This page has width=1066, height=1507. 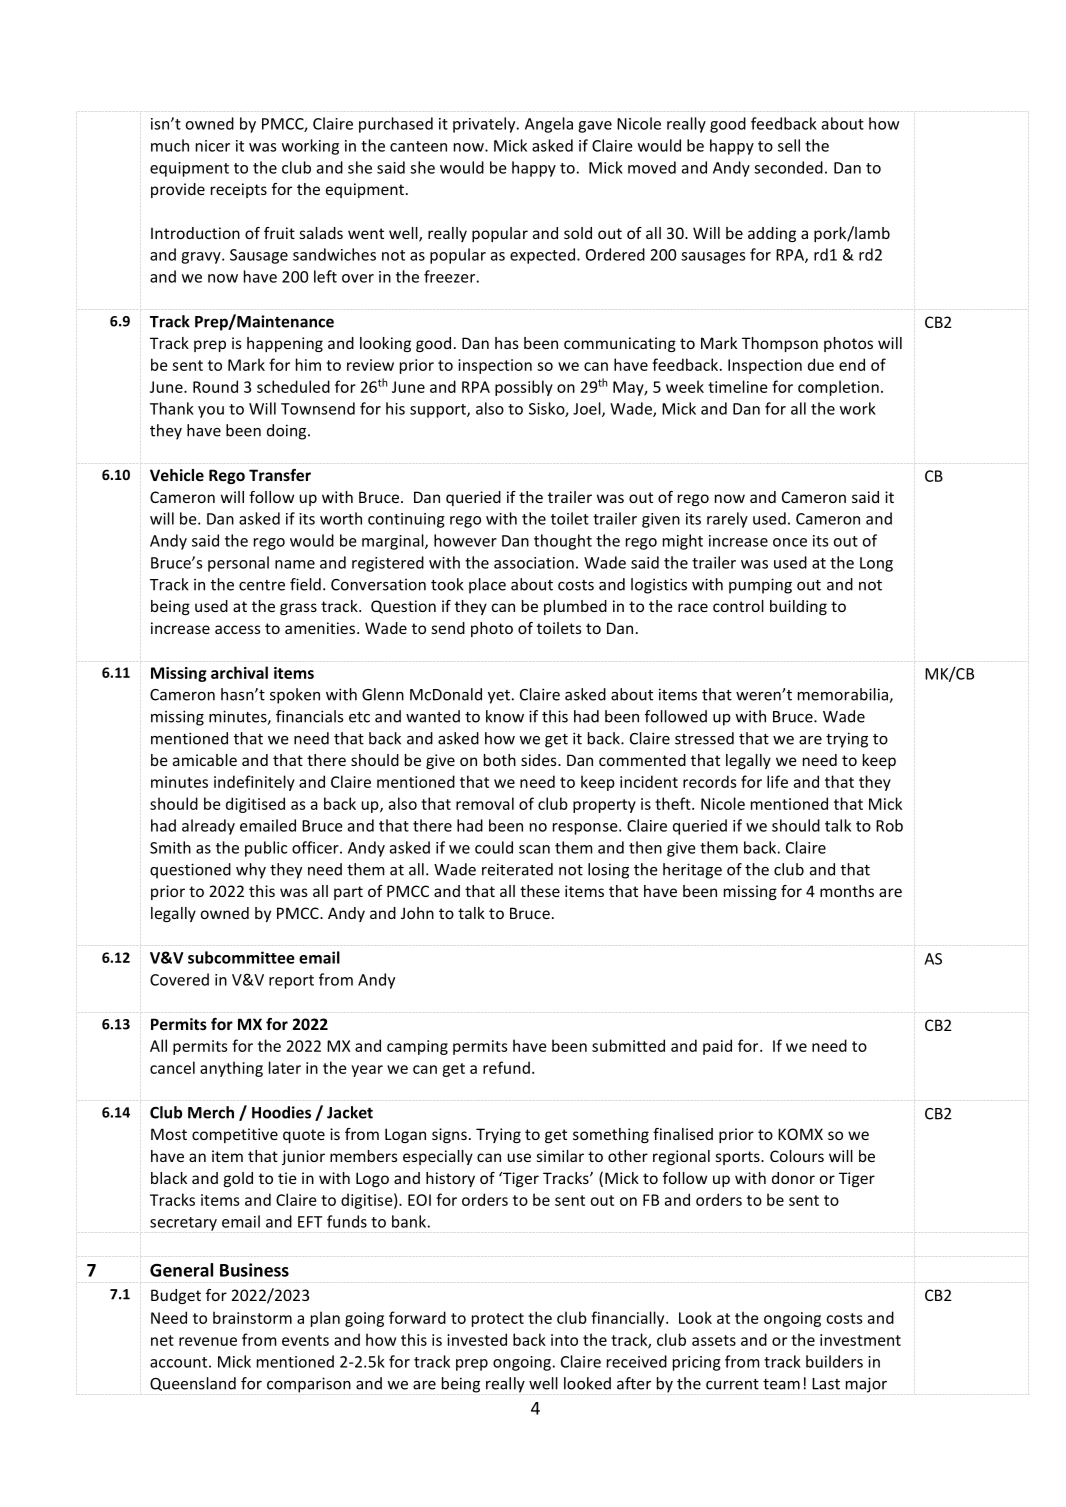 What do you see at coordinates (239, 190) in the page?
I see `receipts` at bounding box center [239, 190].
